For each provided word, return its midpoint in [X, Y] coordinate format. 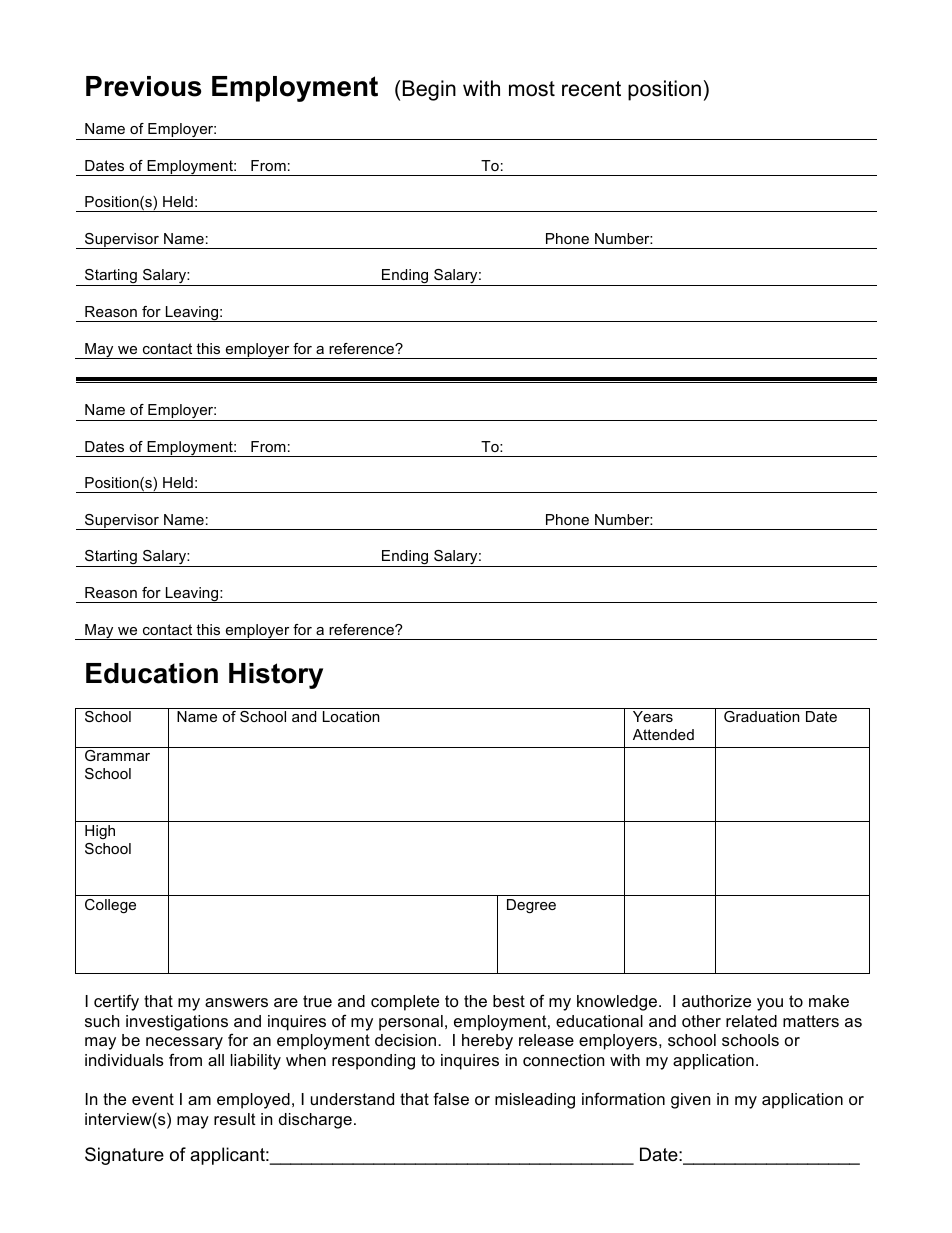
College [110, 906]
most [532, 89]
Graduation [762, 716]
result [235, 1119]
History [276, 676]
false [451, 1098]
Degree [531, 906]
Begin [429, 90]
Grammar [117, 755]
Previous [144, 86]
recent [591, 89]
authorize [716, 1001]
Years [653, 716]
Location [351, 716]
